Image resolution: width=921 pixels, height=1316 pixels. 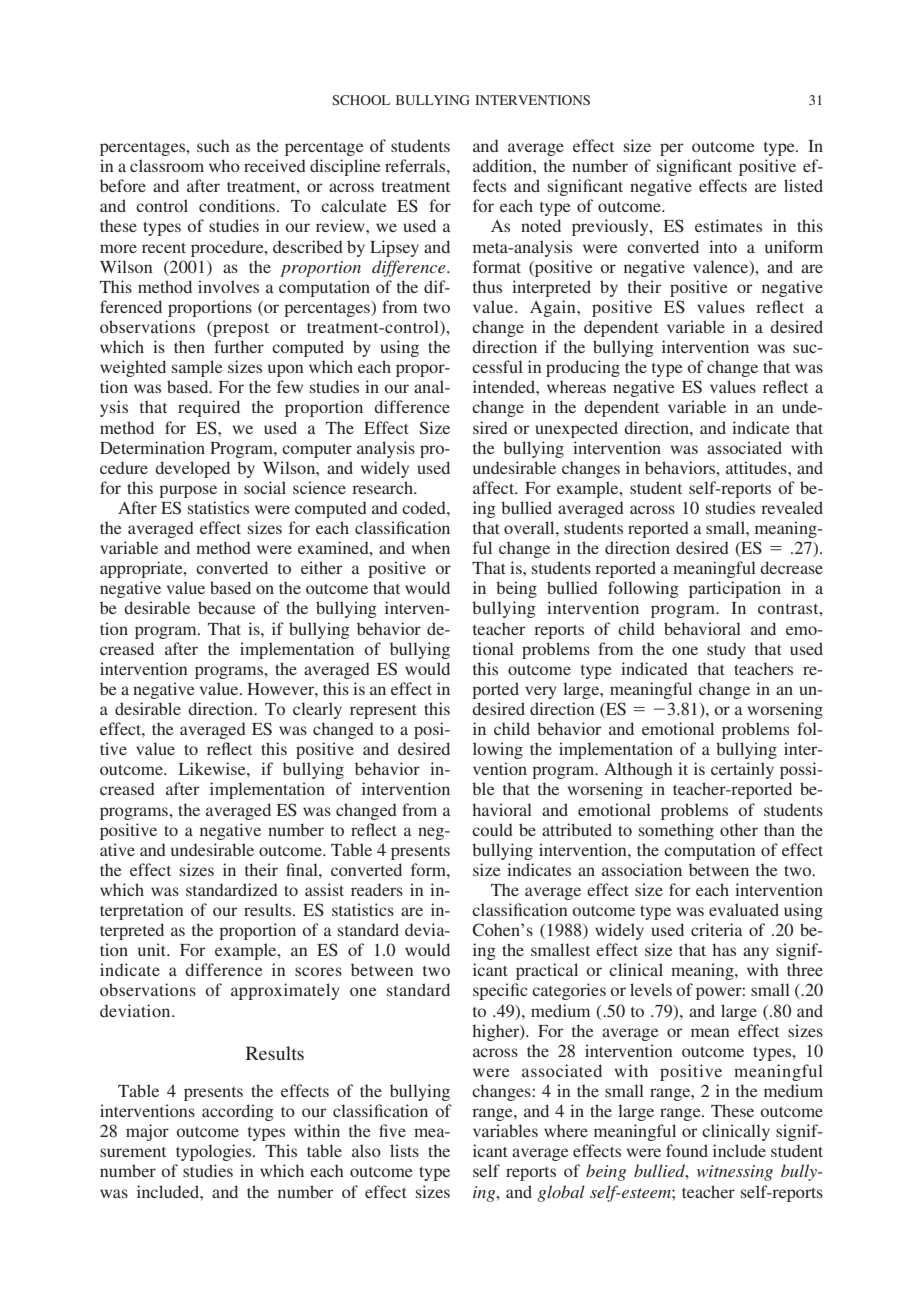 What do you see at coordinates (803, 185) in the screenshot?
I see `listed` at bounding box center [803, 185].
